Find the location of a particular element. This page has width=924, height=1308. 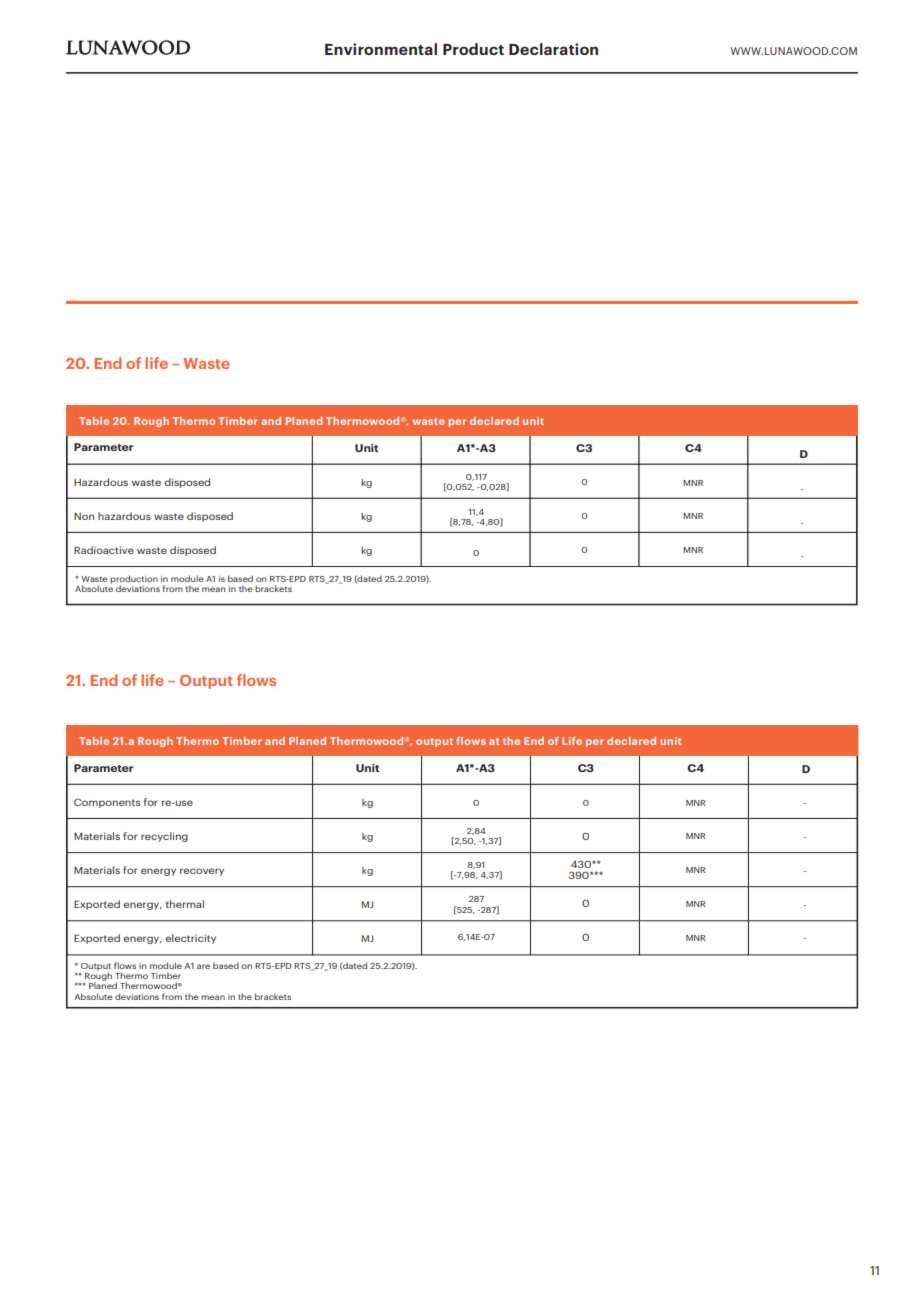

electricity is located at coordinates (190, 939).
